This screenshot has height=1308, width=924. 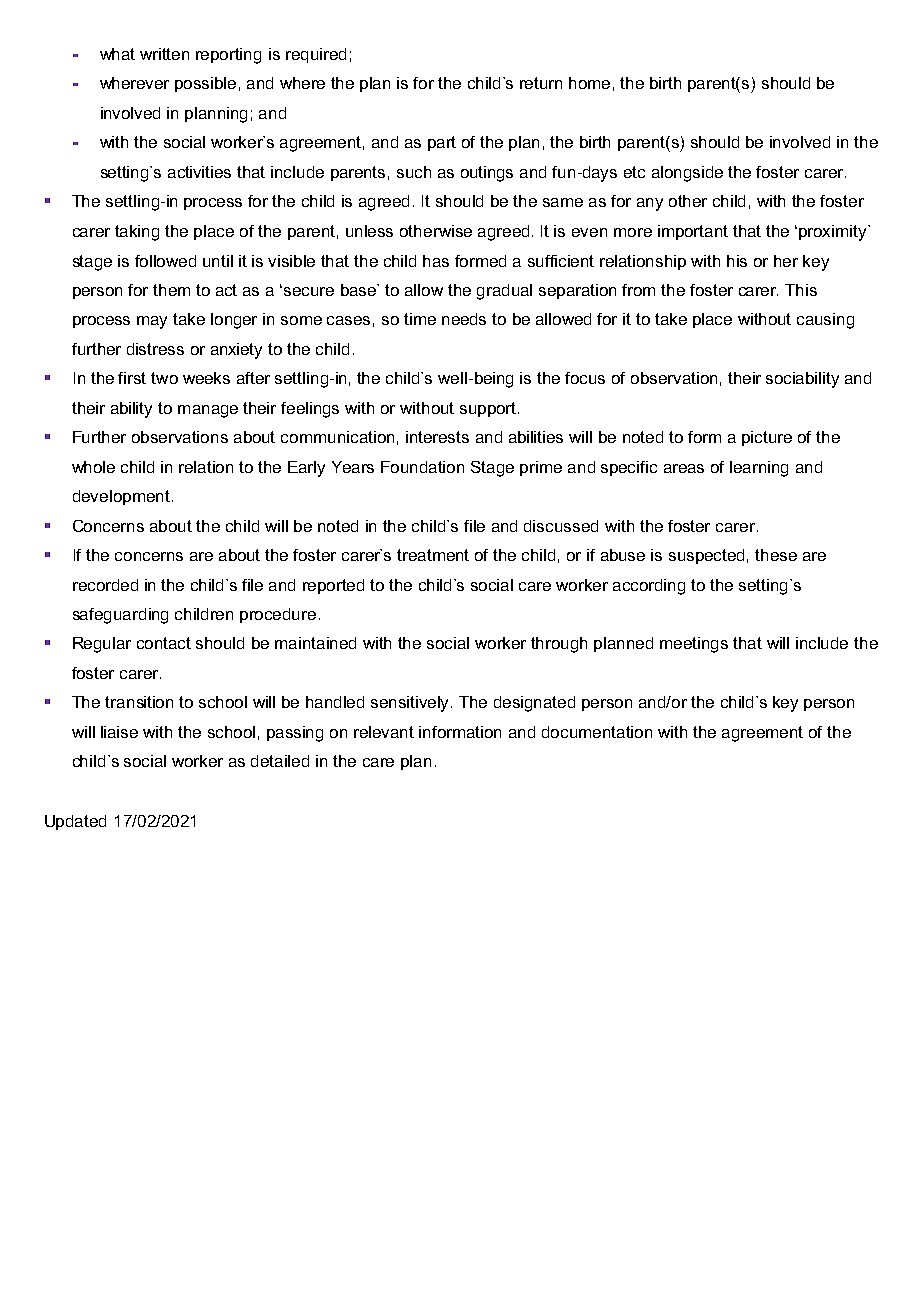 What do you see at coordinates (437, 437) in the screenshot?
I see `interests` at bounding box center [437, 437].
